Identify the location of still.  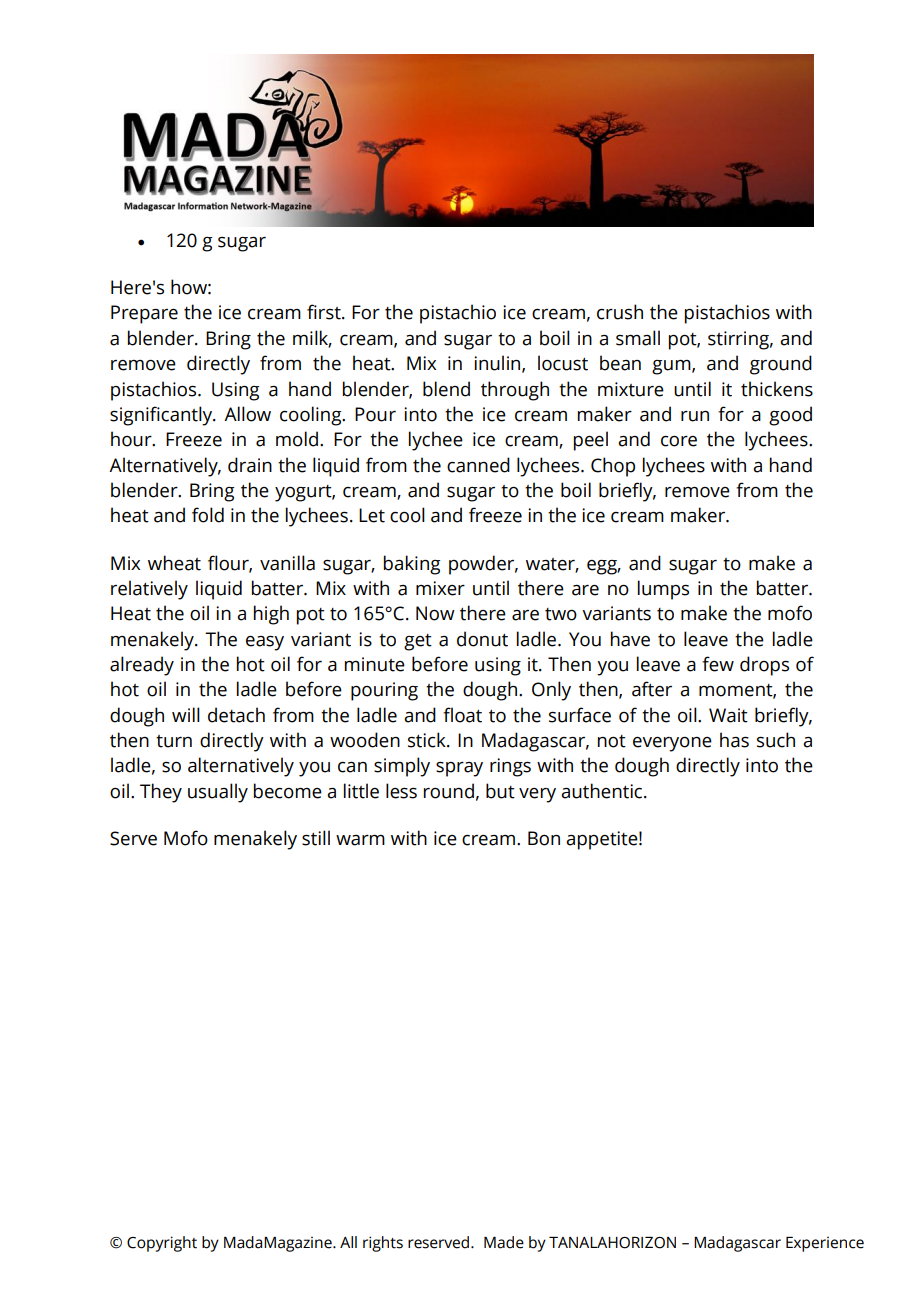
(316, 838).
